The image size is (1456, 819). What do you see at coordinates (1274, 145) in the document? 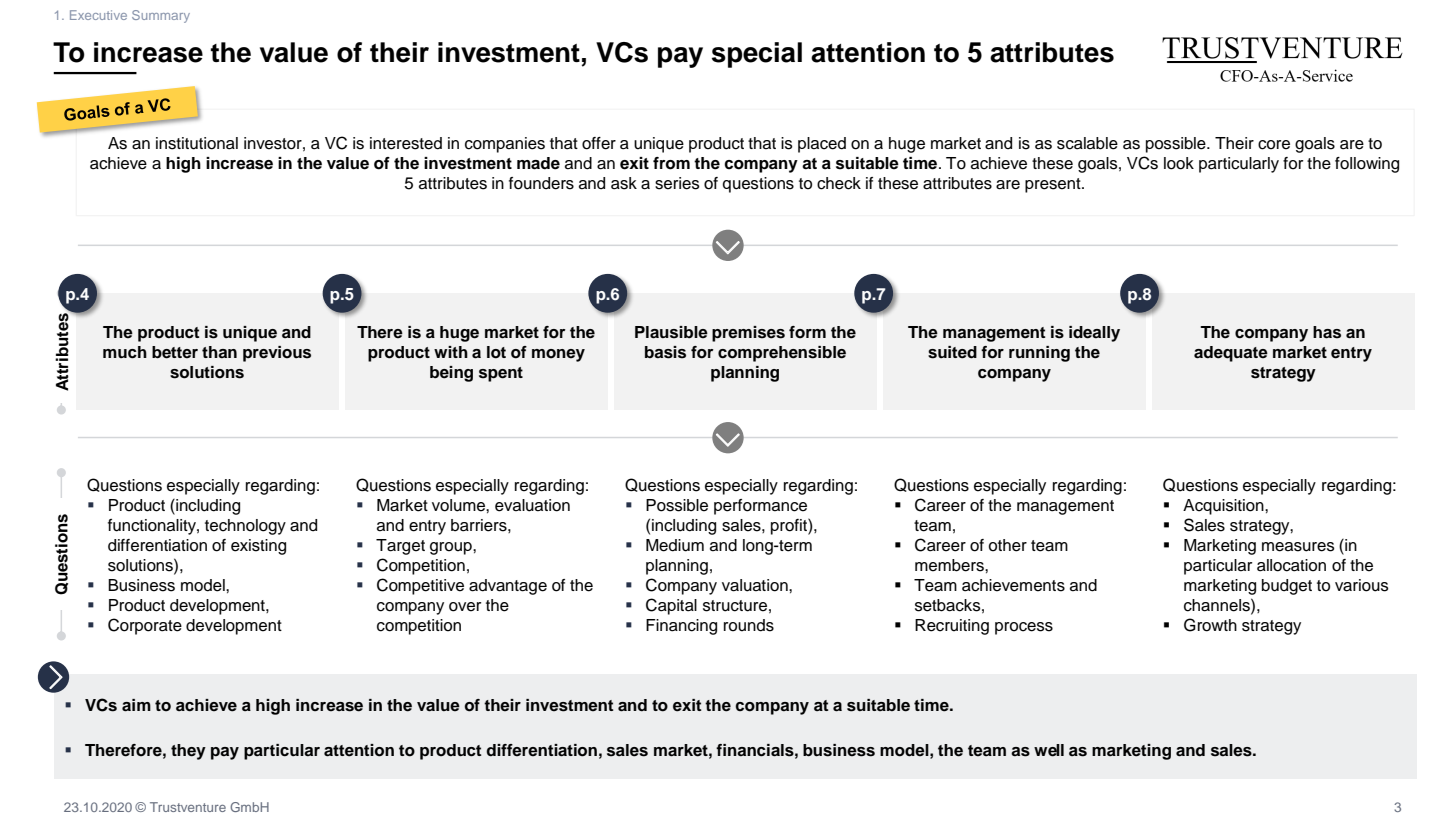
I see `core` at bounding box center [1274, 145].
